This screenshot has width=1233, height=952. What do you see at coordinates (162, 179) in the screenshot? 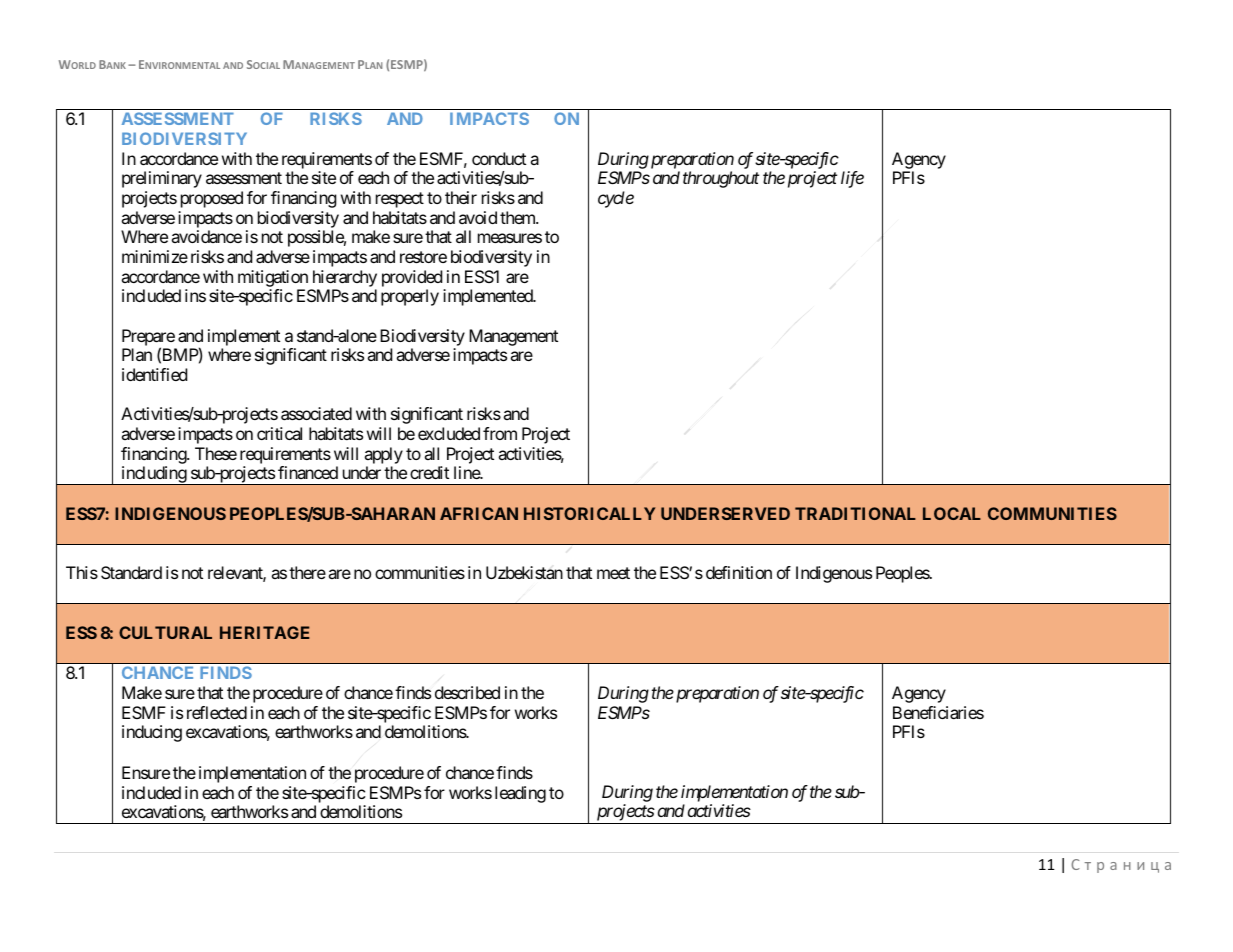
I see `preliminary` at bounding box center [162, 179].
